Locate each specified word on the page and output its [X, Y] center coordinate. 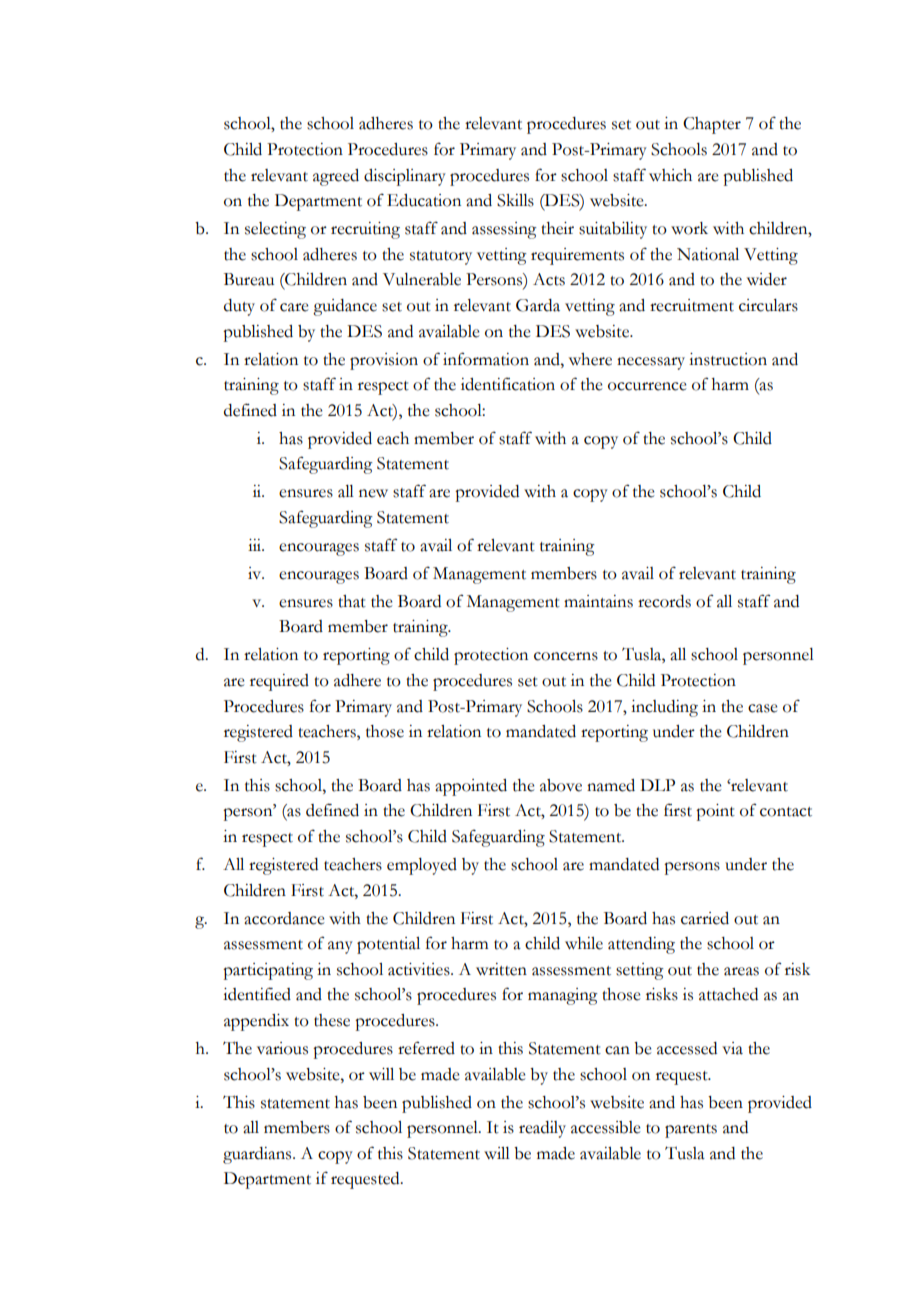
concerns [566, 656]
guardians [258, 1155]
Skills [515, 200]
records [664, 601]
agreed [336, 177]
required [279, 682]
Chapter [712, 125]
